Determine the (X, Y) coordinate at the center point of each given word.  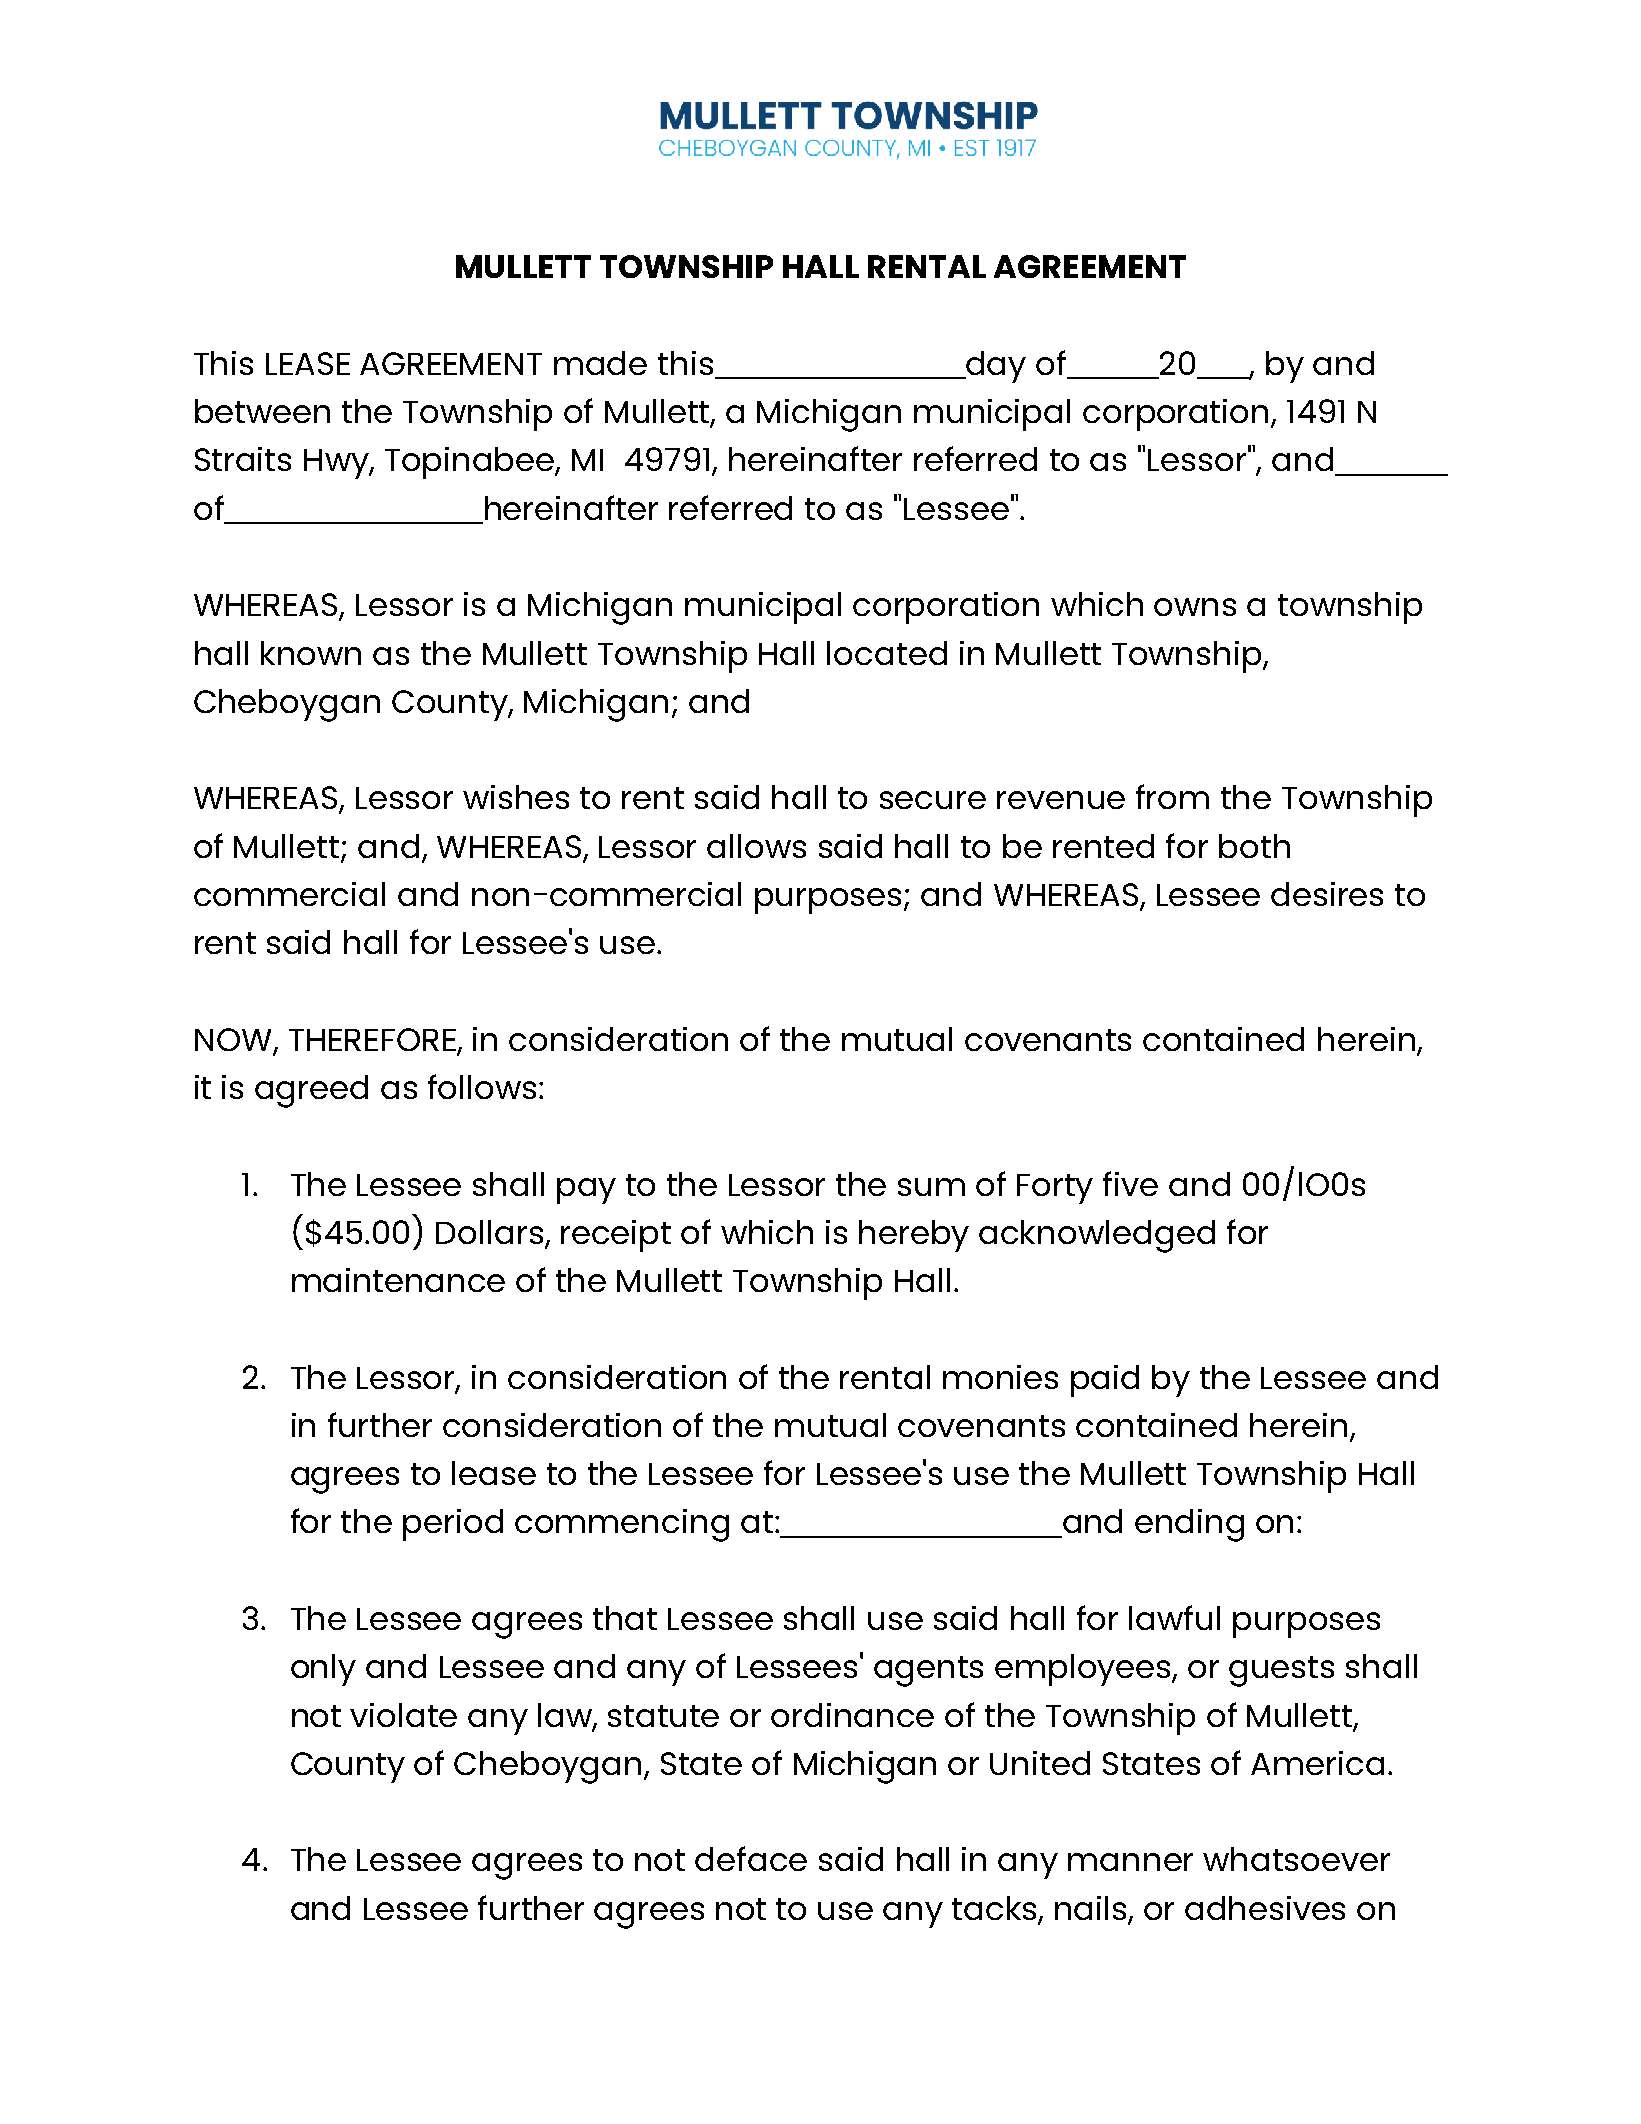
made (600, 363)
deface (751, 1858)
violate (403, 1715)
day (995, 367)
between (262, 411)
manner (1130, 1862)
